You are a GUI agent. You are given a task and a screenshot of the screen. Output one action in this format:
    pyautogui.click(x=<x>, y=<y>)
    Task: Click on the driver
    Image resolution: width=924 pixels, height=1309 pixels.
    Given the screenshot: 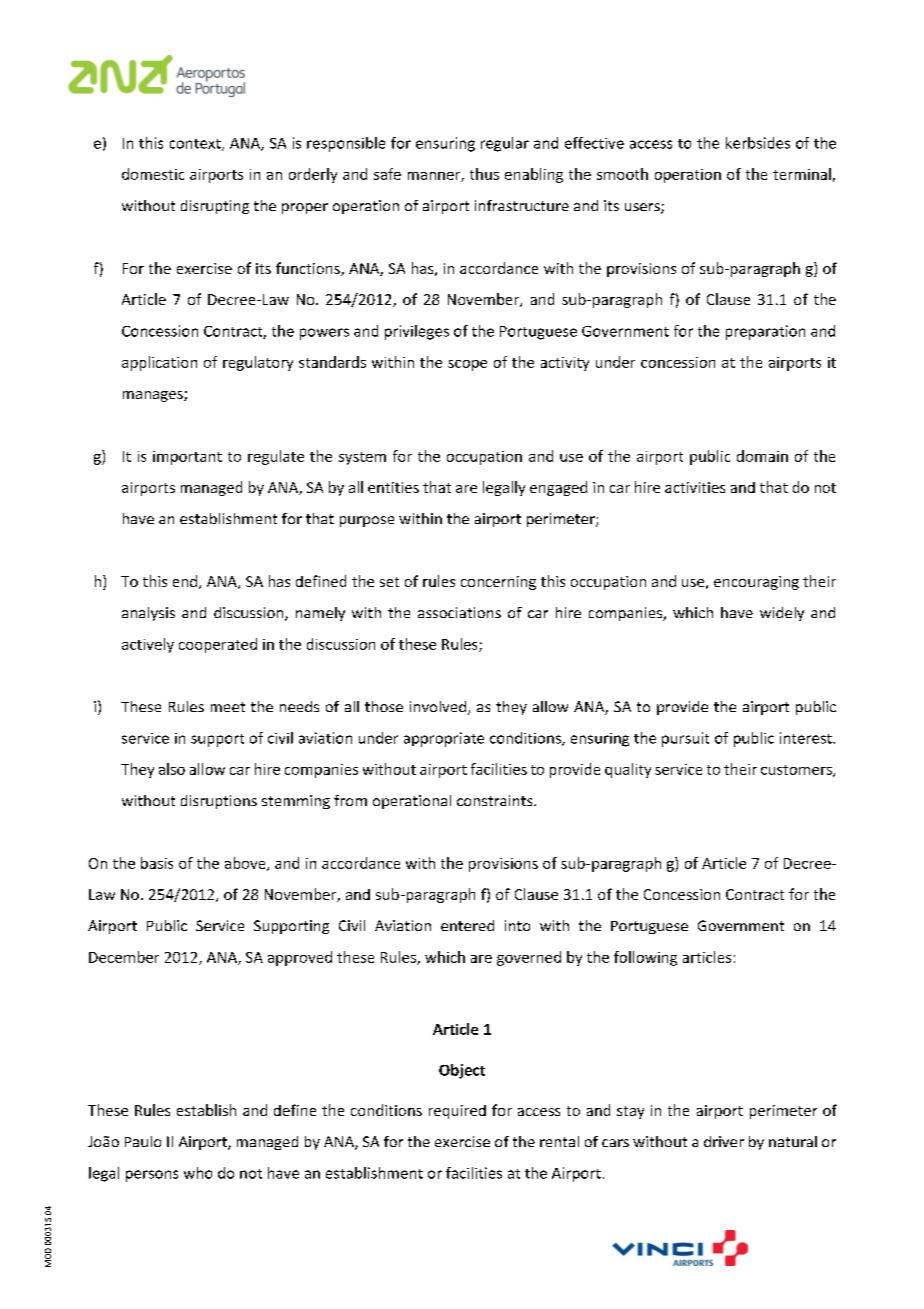 What is the action you would take?
    pyautogui.click(x=724, y=1141)
